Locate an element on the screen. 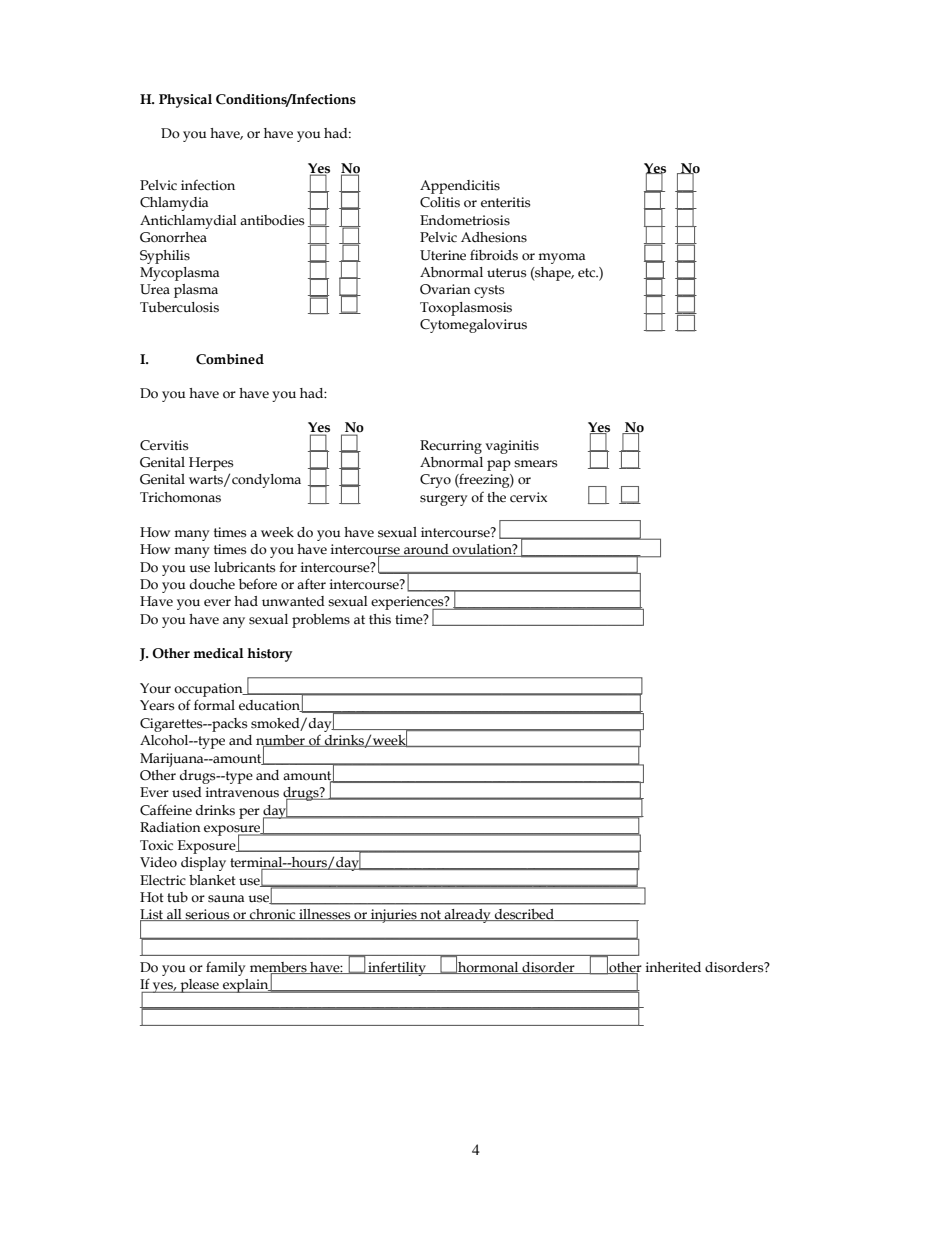  cervix is located at coordinates (528, 497).
